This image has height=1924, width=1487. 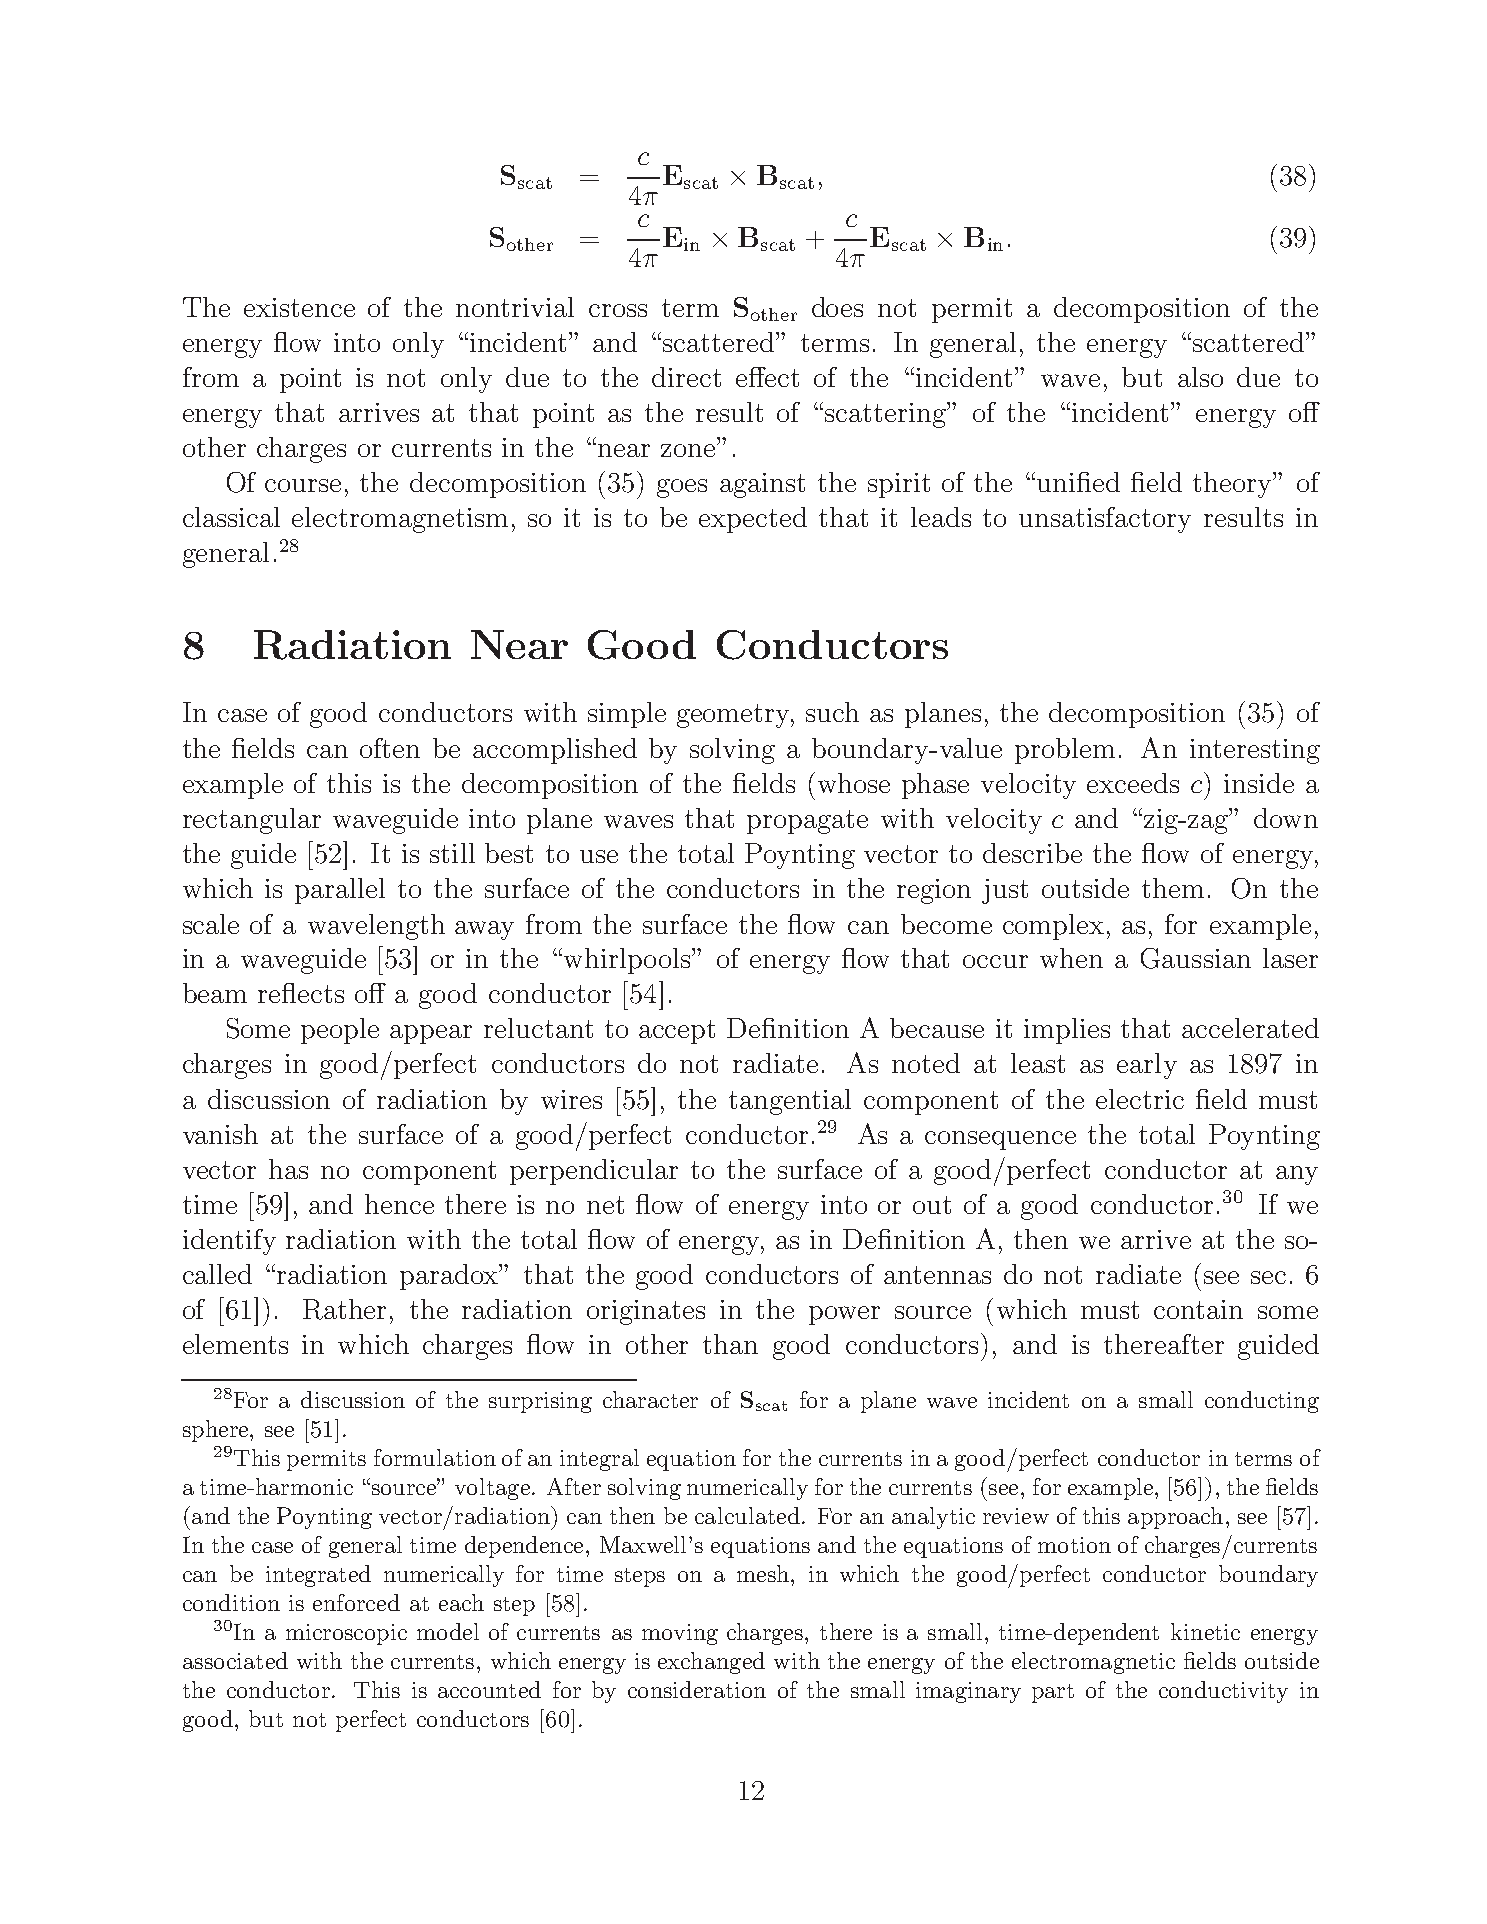 What do you see at coordinates (220, 1134) in the image?
I see `vanish` at bounding box center [220, 1134].
